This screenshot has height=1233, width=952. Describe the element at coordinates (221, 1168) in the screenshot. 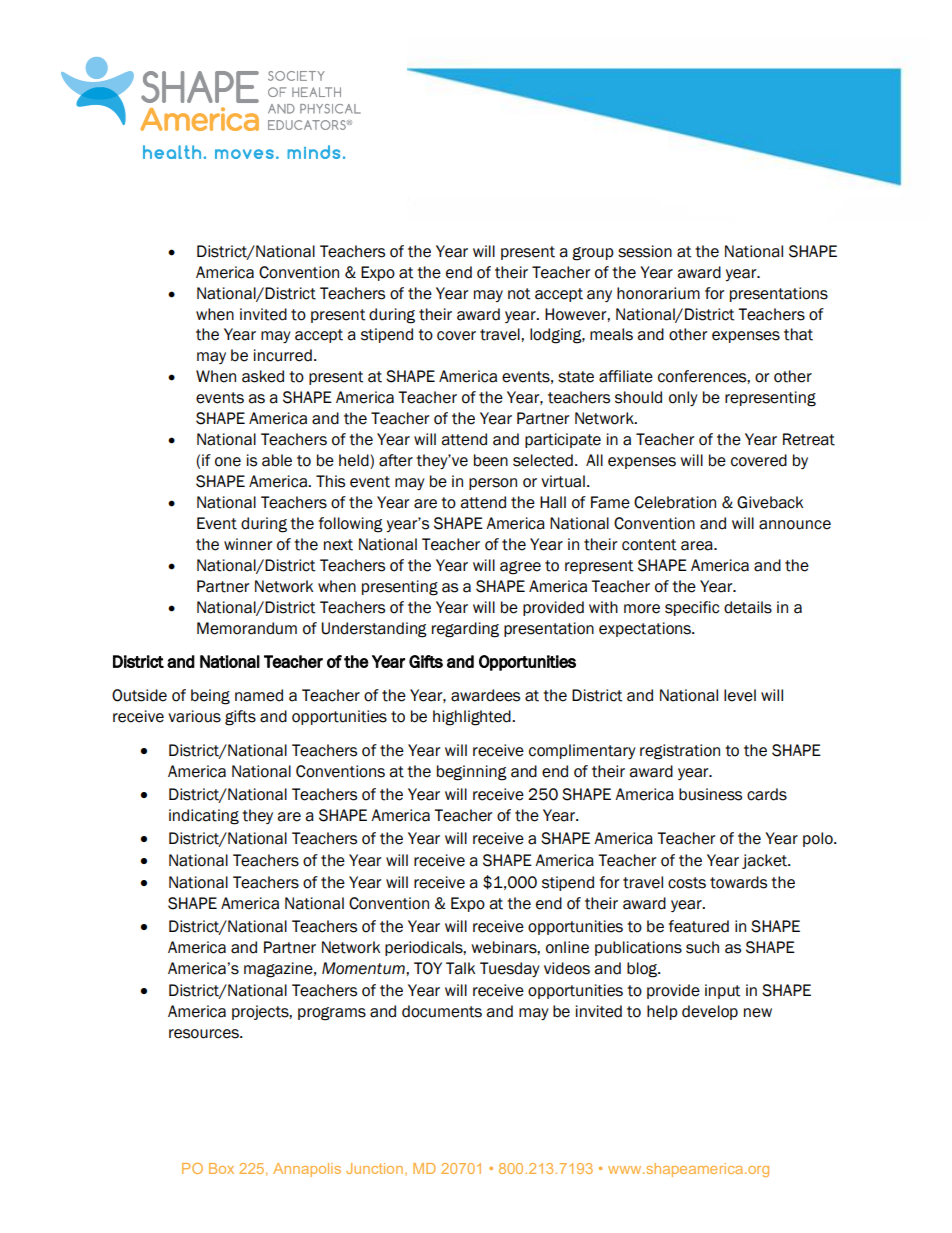

I see `Box` at that location.
